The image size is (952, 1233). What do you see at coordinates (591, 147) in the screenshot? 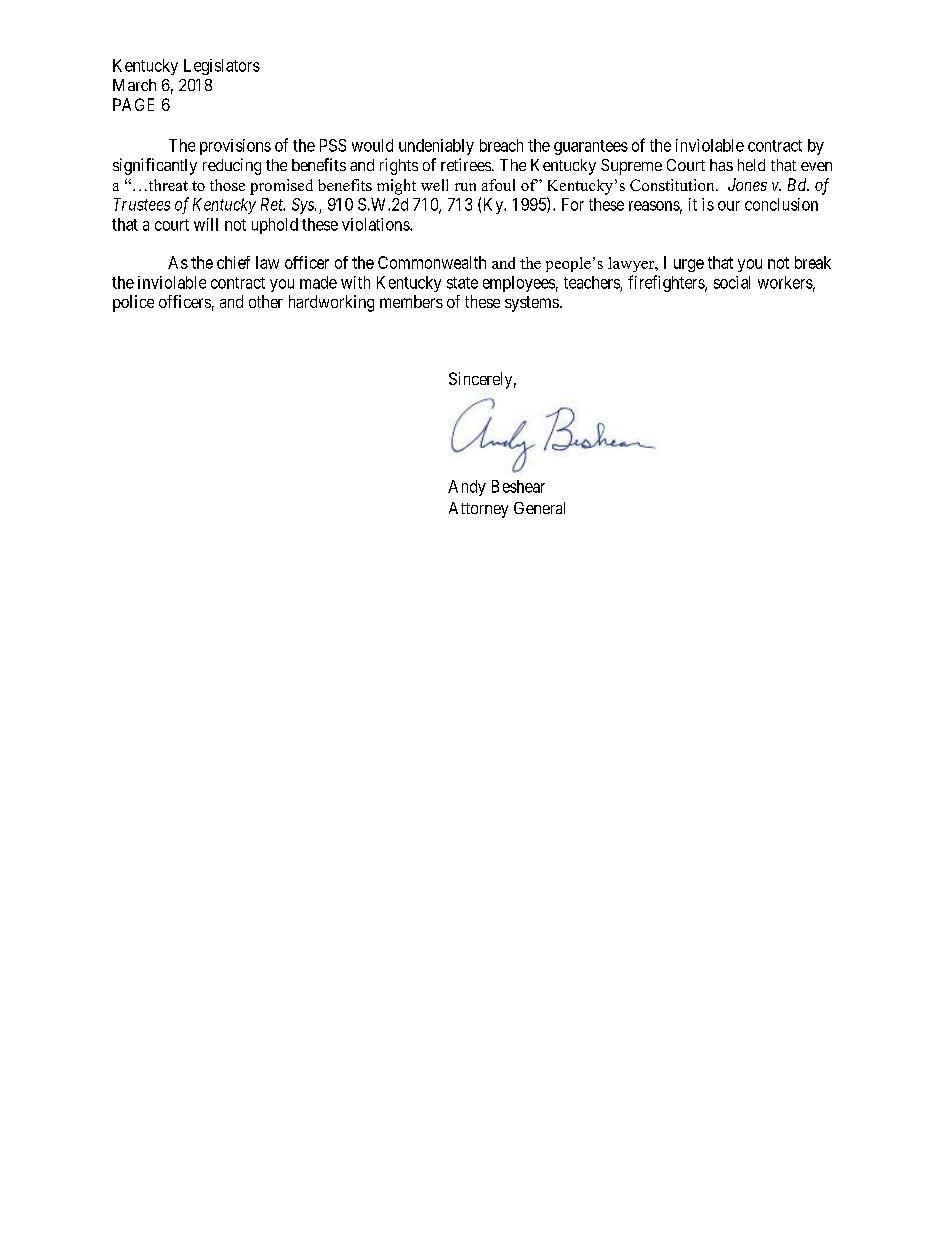
I see `guarantees` at bounding box center [591, 147].
